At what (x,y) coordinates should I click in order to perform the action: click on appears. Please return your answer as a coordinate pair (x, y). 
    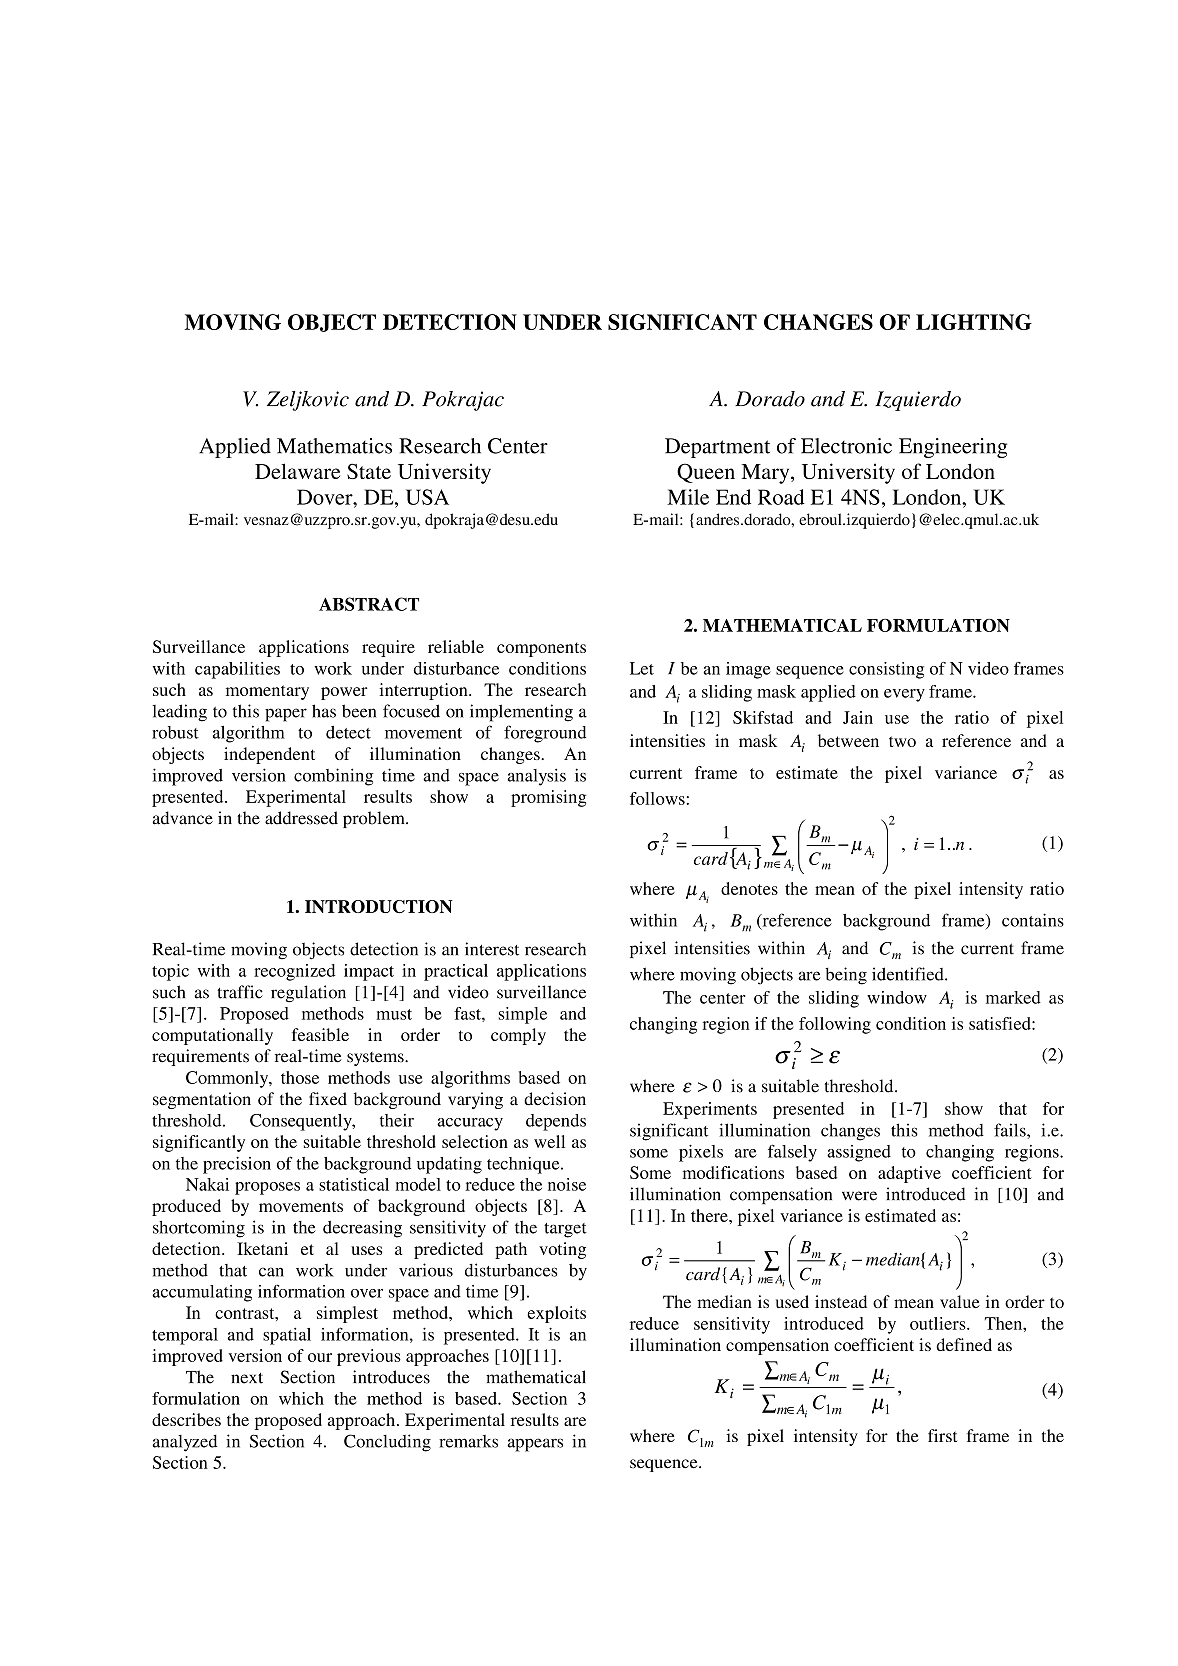
    Looking at the image, I should click on (535, 1445).
